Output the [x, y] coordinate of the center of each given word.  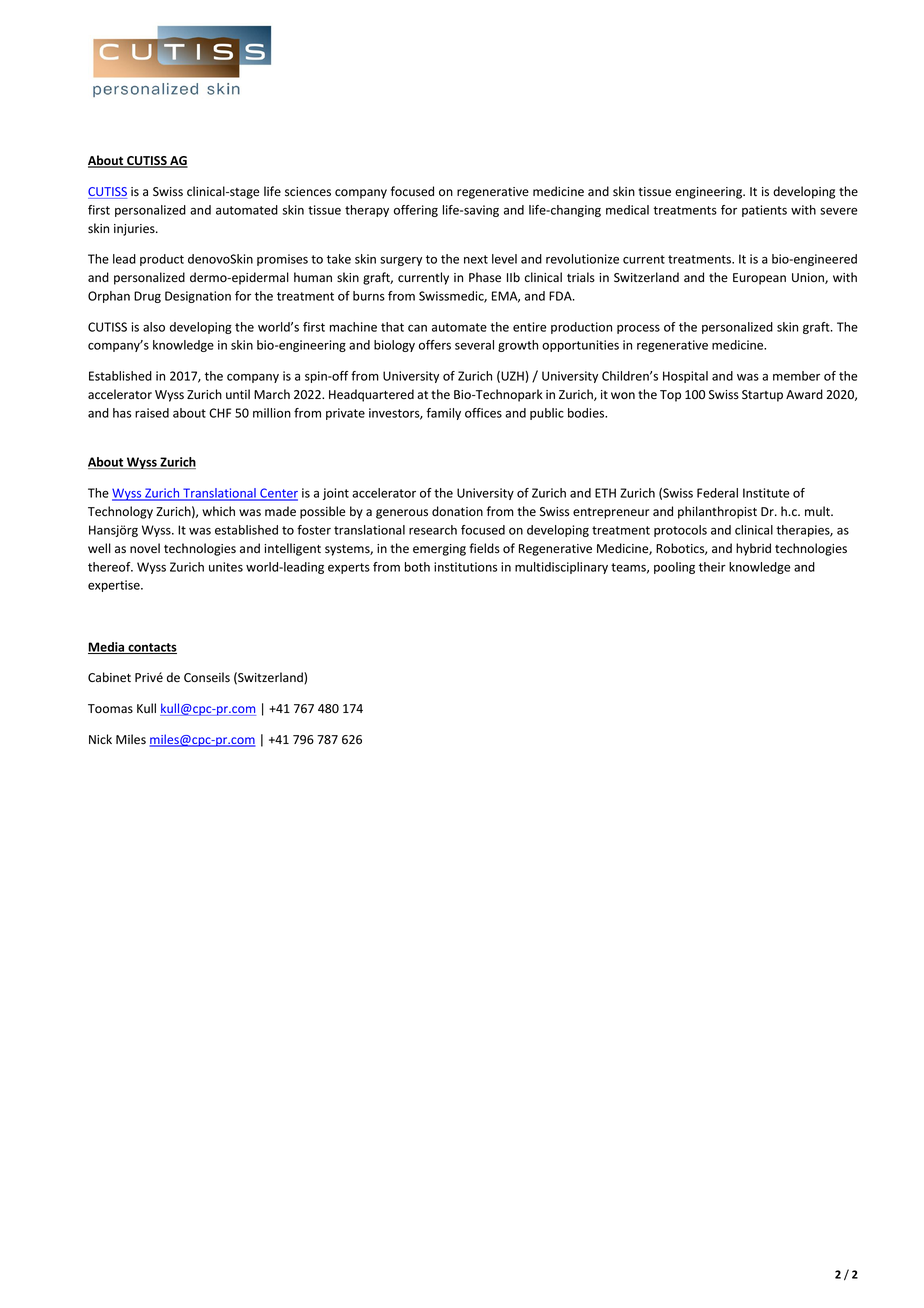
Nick [100, 739]
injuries [135, 230]
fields [484, 548]
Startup [762, 396]
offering [416, 211]
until [238, 394]
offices [483, 413]
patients [764, 211]
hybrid [753, 549]
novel [145, 548]
